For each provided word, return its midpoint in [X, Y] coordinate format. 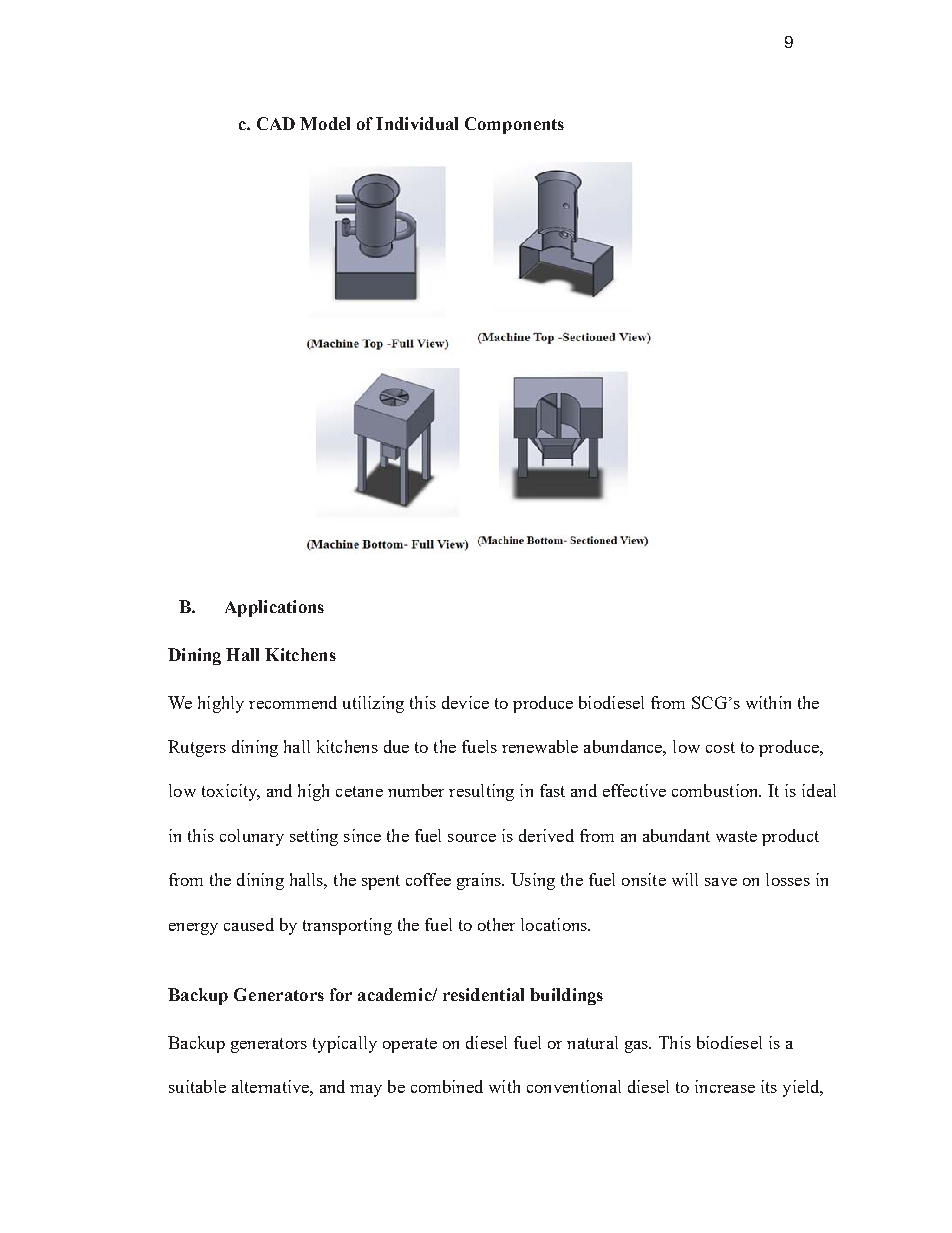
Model [325, 123]
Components [514, 125]
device [465, 702]
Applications [274, 608]
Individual [417, 123]
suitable [197, 1086]
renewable [540, 746]
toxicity [231, 792]
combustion [716, 790]
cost [720, 747]
